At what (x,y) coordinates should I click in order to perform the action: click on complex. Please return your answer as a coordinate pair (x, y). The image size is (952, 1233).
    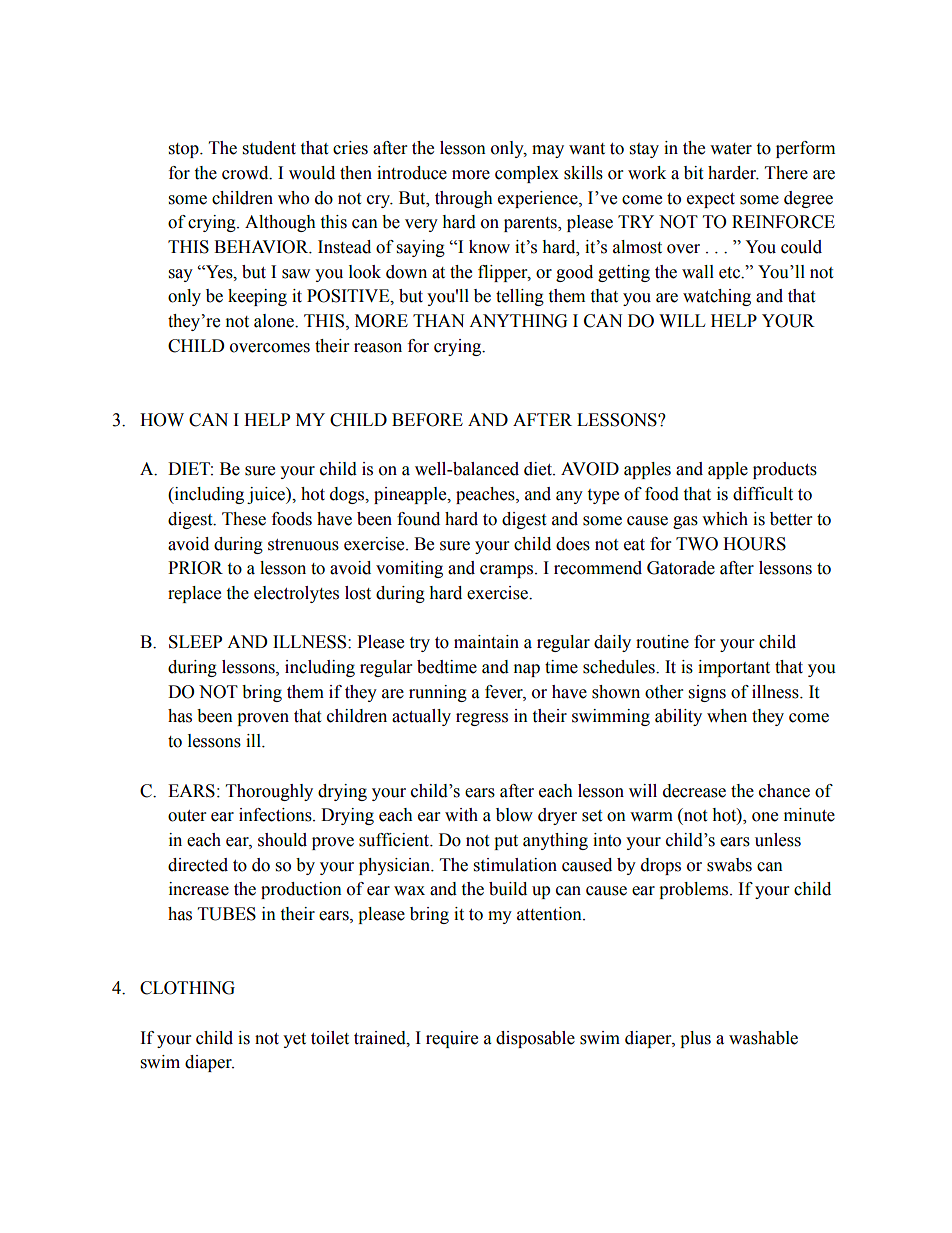
    Looking at the image, I should click on (527, 174).
